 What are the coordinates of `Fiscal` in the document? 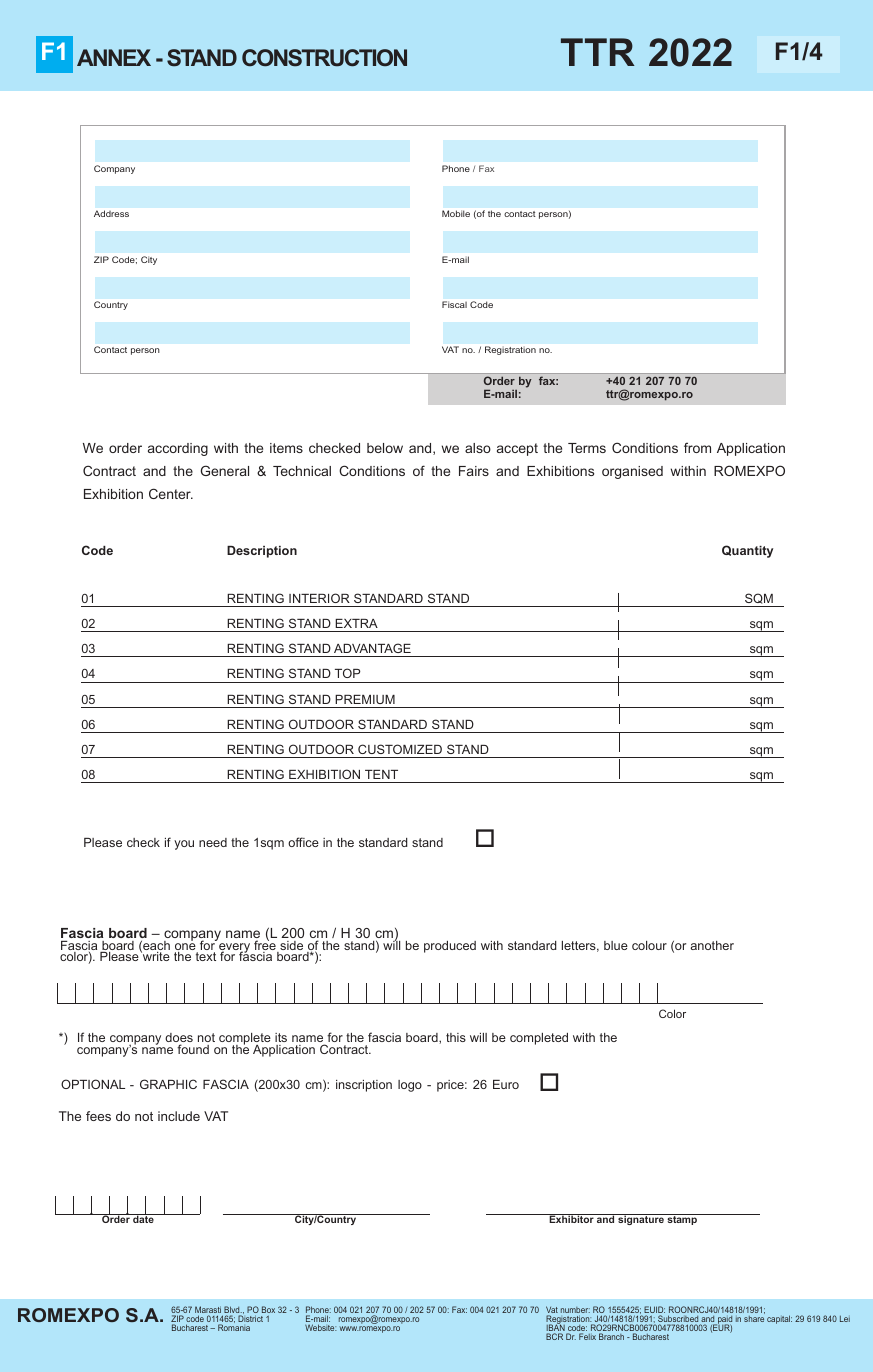 It's located at (454, 304).
